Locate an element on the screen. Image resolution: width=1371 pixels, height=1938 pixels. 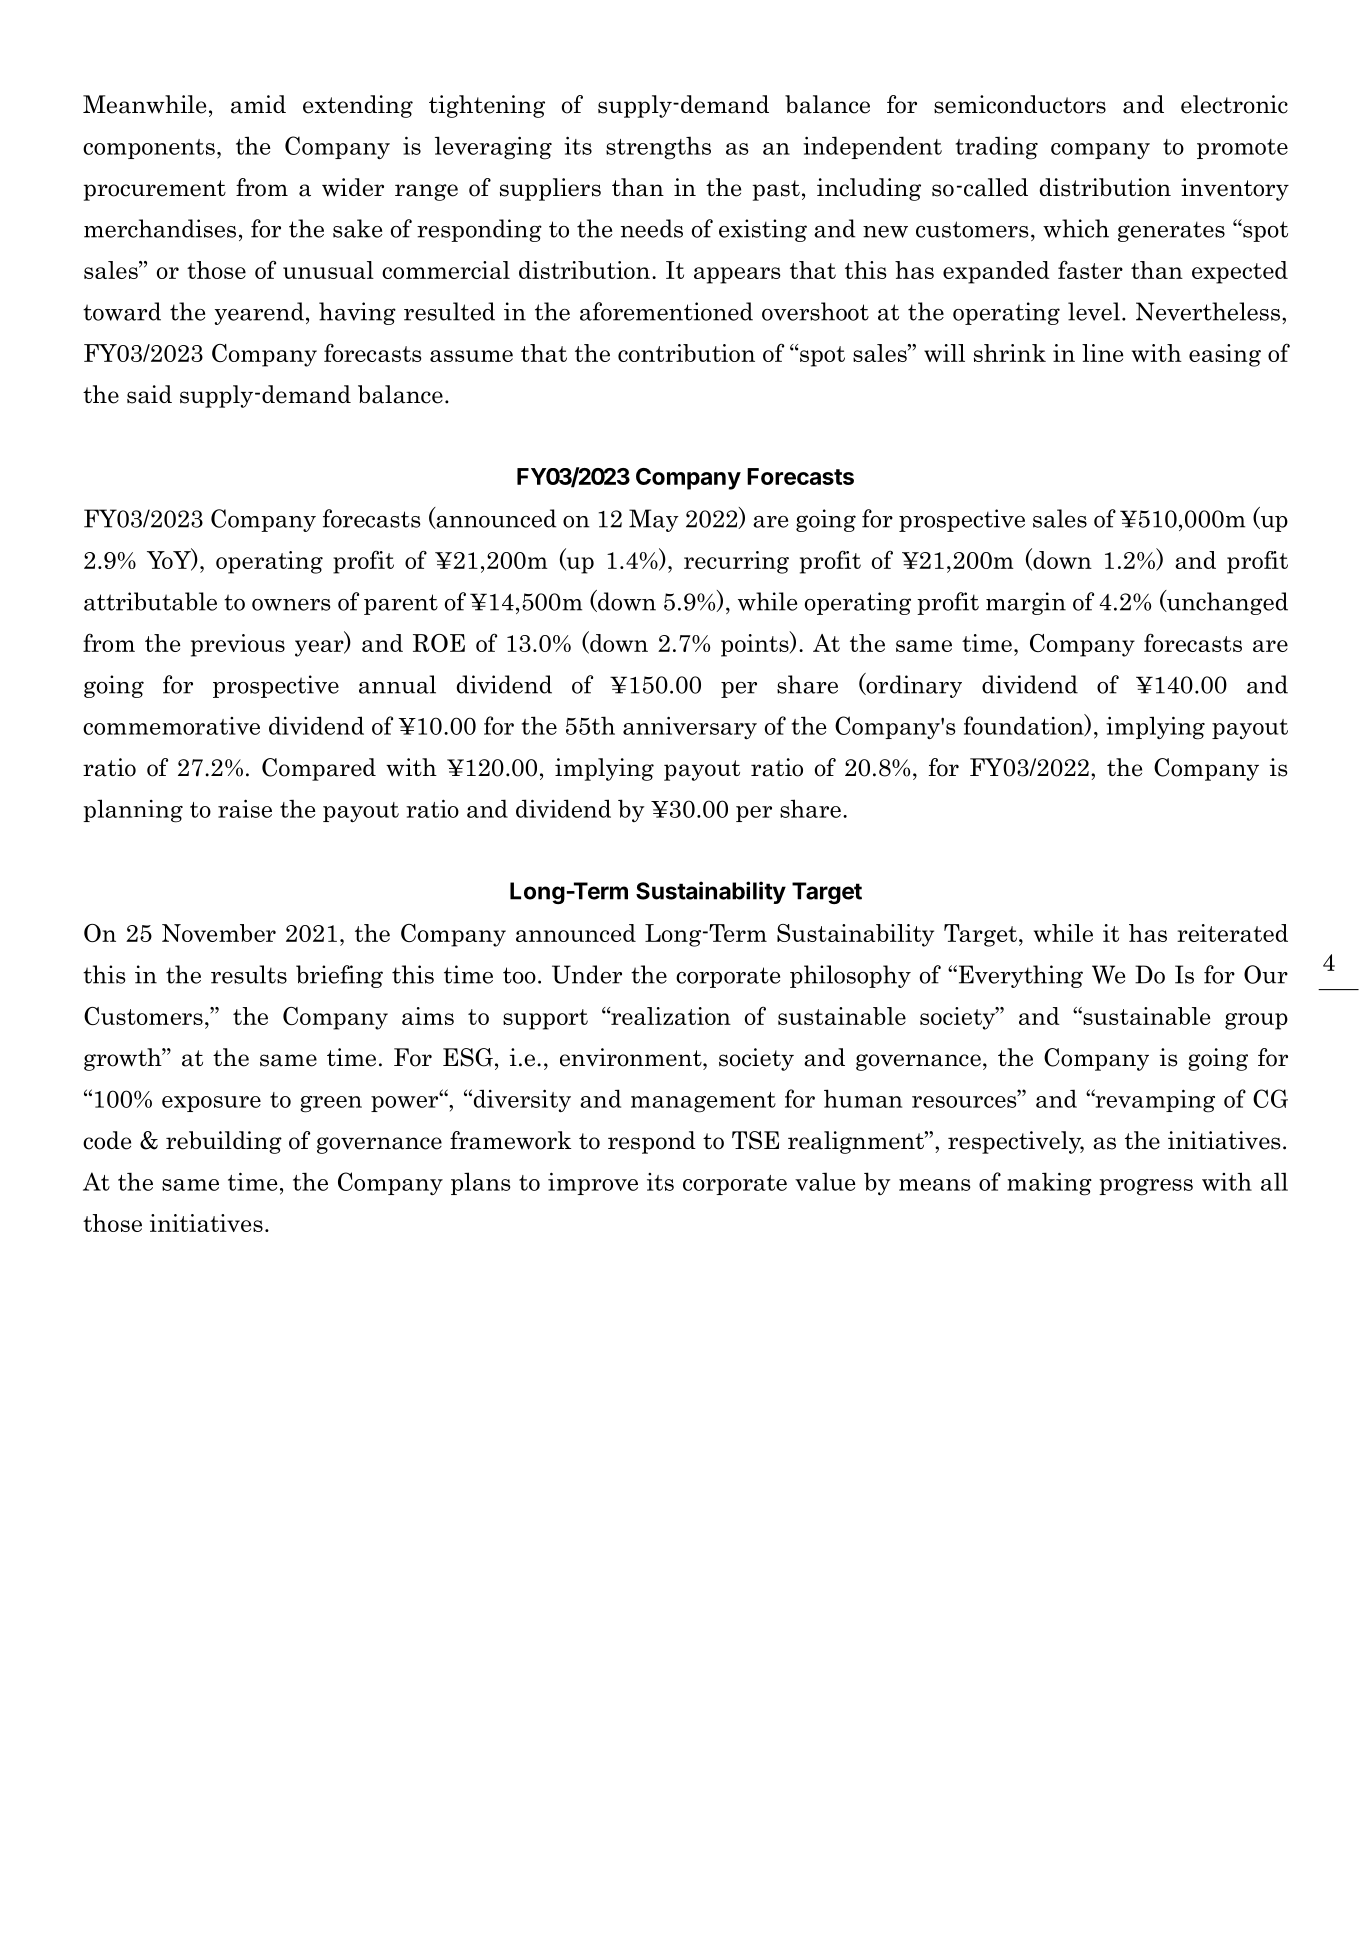
progress is located at coordinates (1146, 1187).
